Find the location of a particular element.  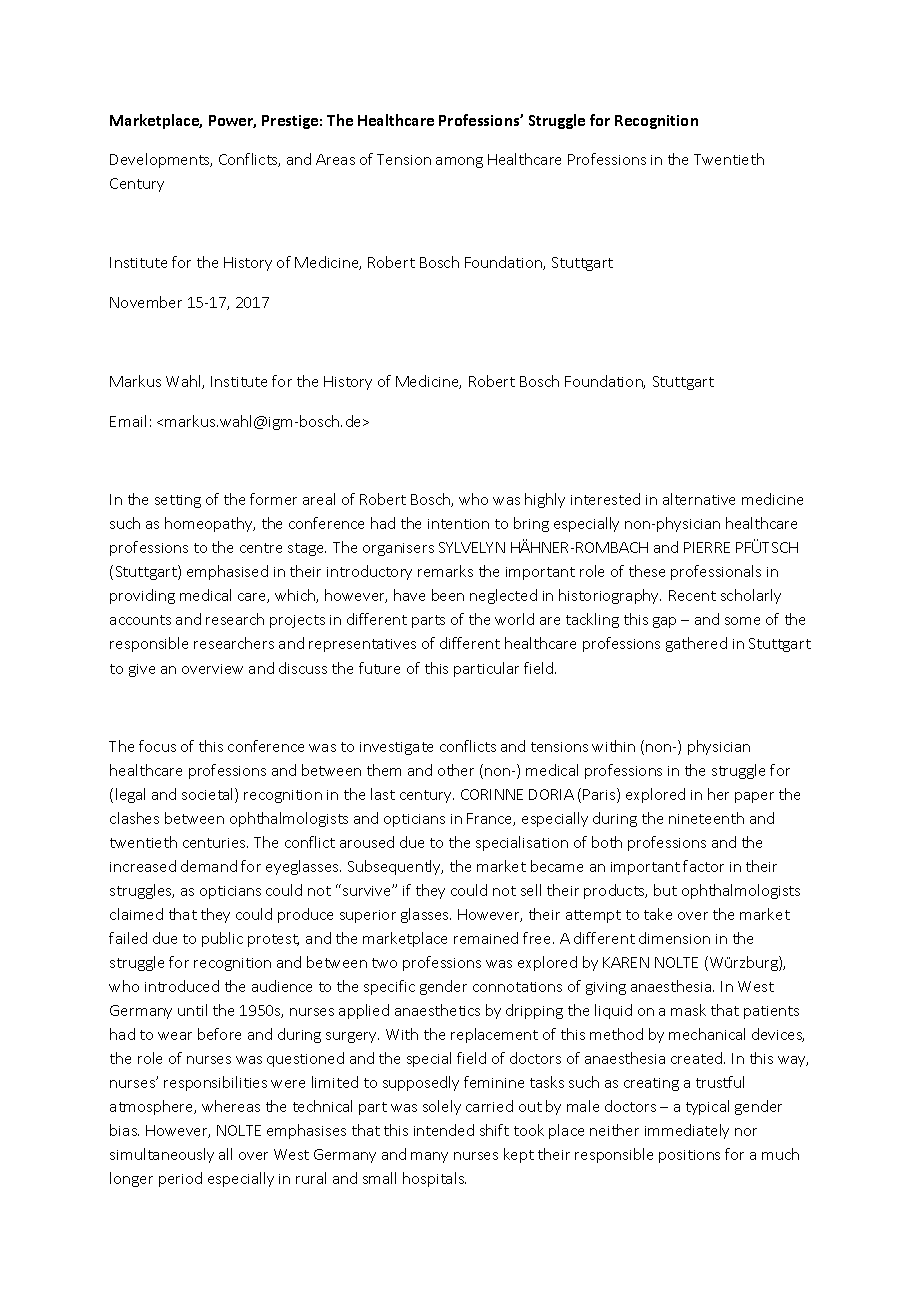

setting is located at coordinates (178, 501).
